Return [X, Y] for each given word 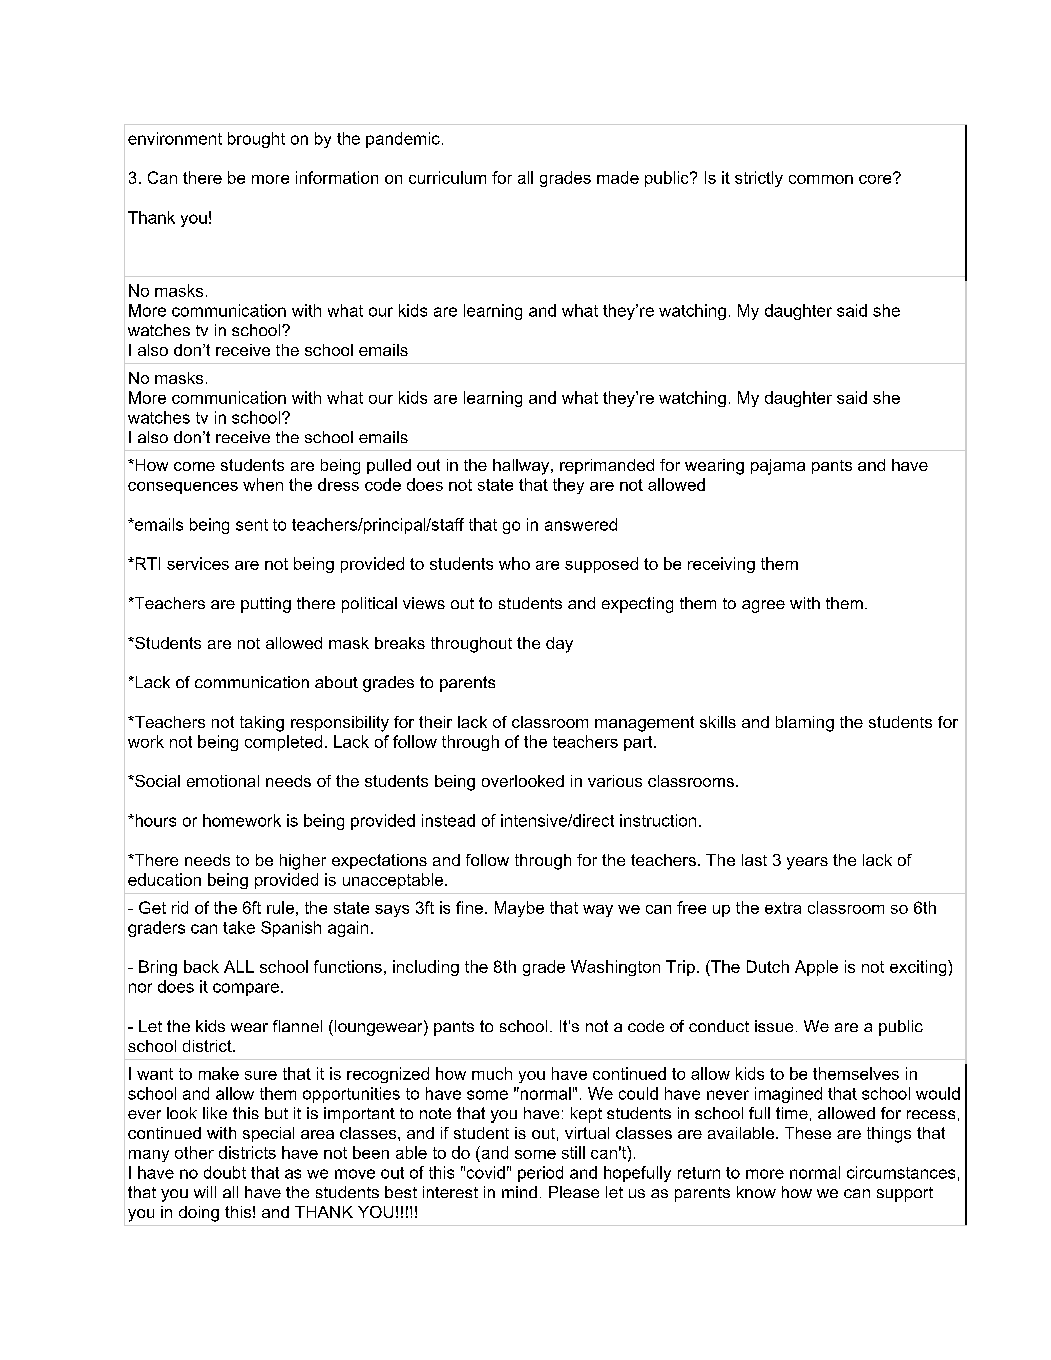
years [807, 863]
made [618, 177]
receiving [721, 565]
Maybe [519, 909]
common [821, 179]
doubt [225, 1172]
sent [252, 525]
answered [581, 524]
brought [256, 140]
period [540, 1174]
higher [303, 862]
